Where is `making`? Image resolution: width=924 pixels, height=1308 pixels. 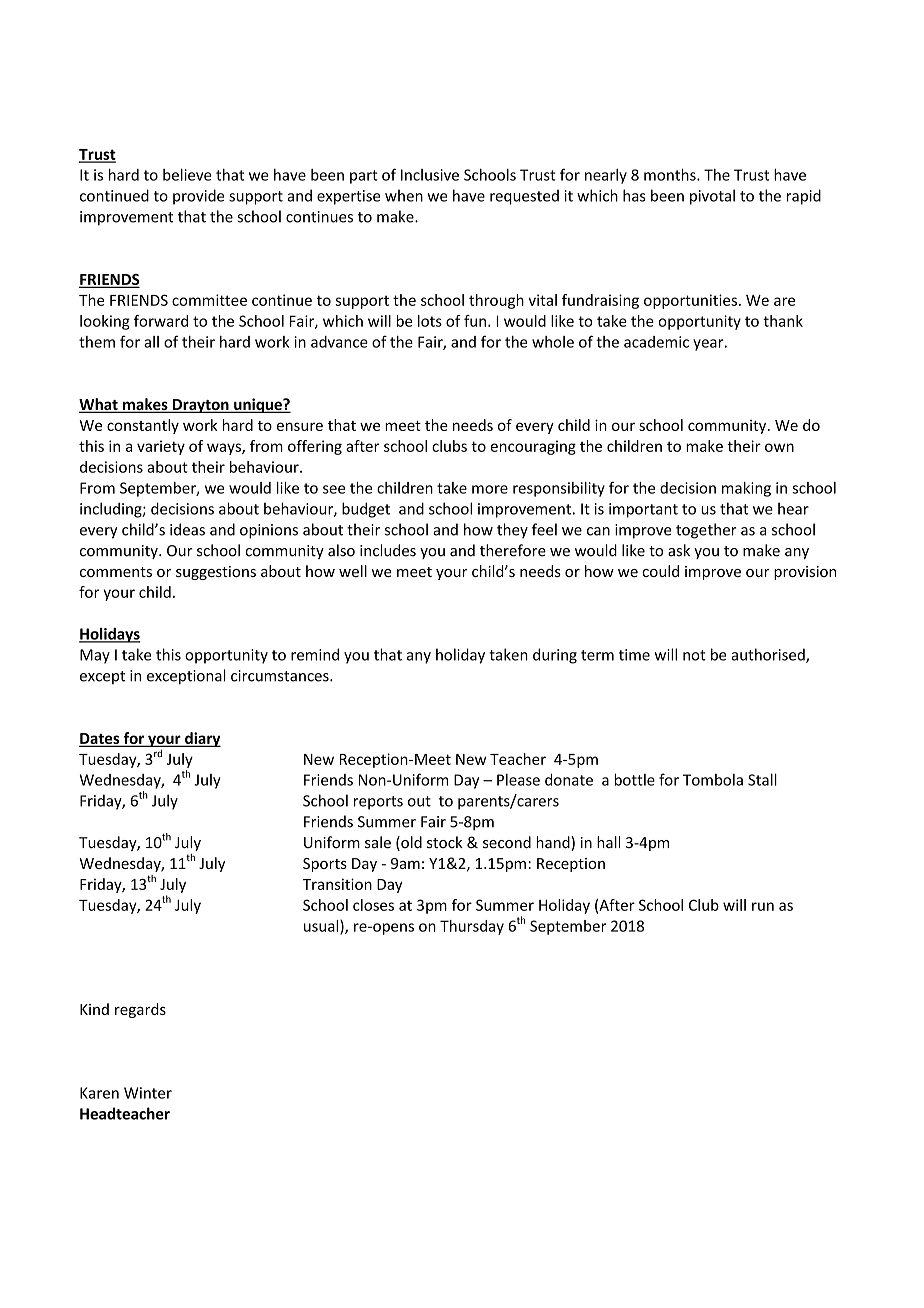
making is located at coordinates (746, 489).
